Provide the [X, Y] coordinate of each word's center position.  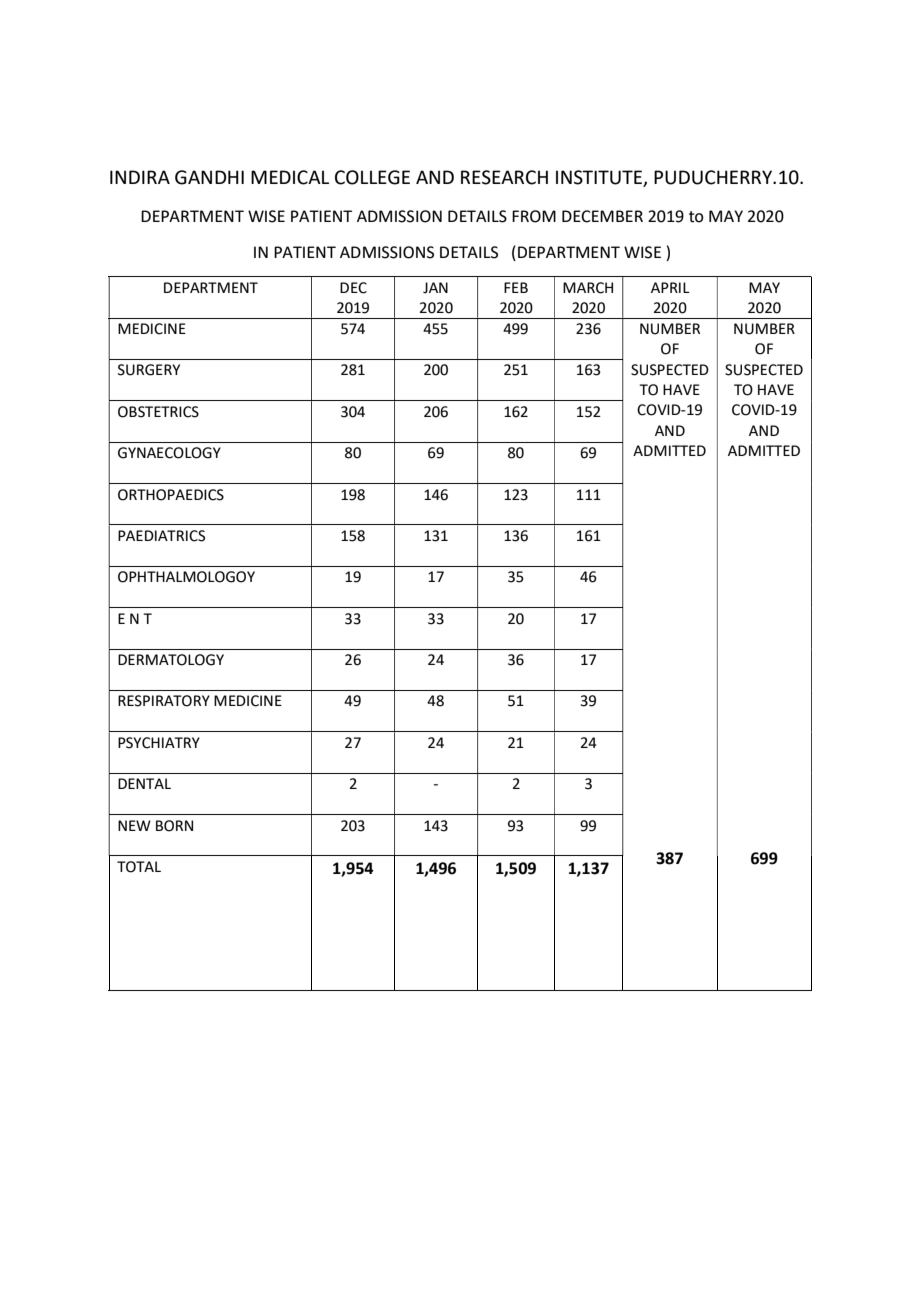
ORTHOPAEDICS [171, 495]
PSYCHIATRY [159, 743]
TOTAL [139, 867]
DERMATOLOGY [171, 660]
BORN [174, 826]
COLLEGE [372, 177]
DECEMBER [602, 216]
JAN [435, 288]
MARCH [588, 288]
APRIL [670, 287]
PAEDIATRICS [161, 536]
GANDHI [209, 177]
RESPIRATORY [164, 701]
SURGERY [149, 370]
